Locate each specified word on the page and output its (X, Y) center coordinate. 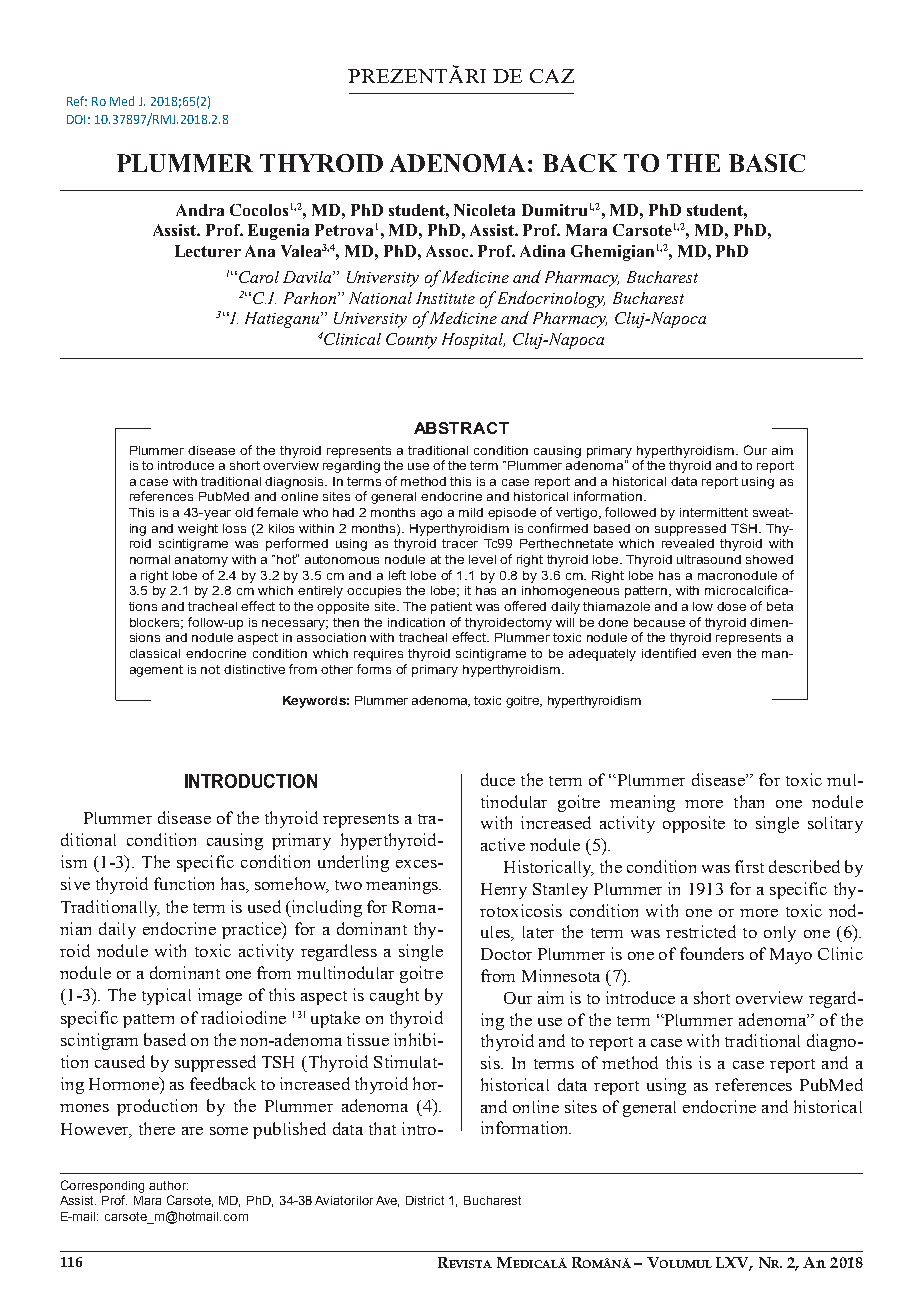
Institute (445, 298)
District (425, 1200)
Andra (200, 210)
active (503, 844)
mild (471, 512)
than (749, 801)
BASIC (767, 163)
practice (252, 930)
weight (198, 530)
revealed (688, 543)
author (168, 1185)
